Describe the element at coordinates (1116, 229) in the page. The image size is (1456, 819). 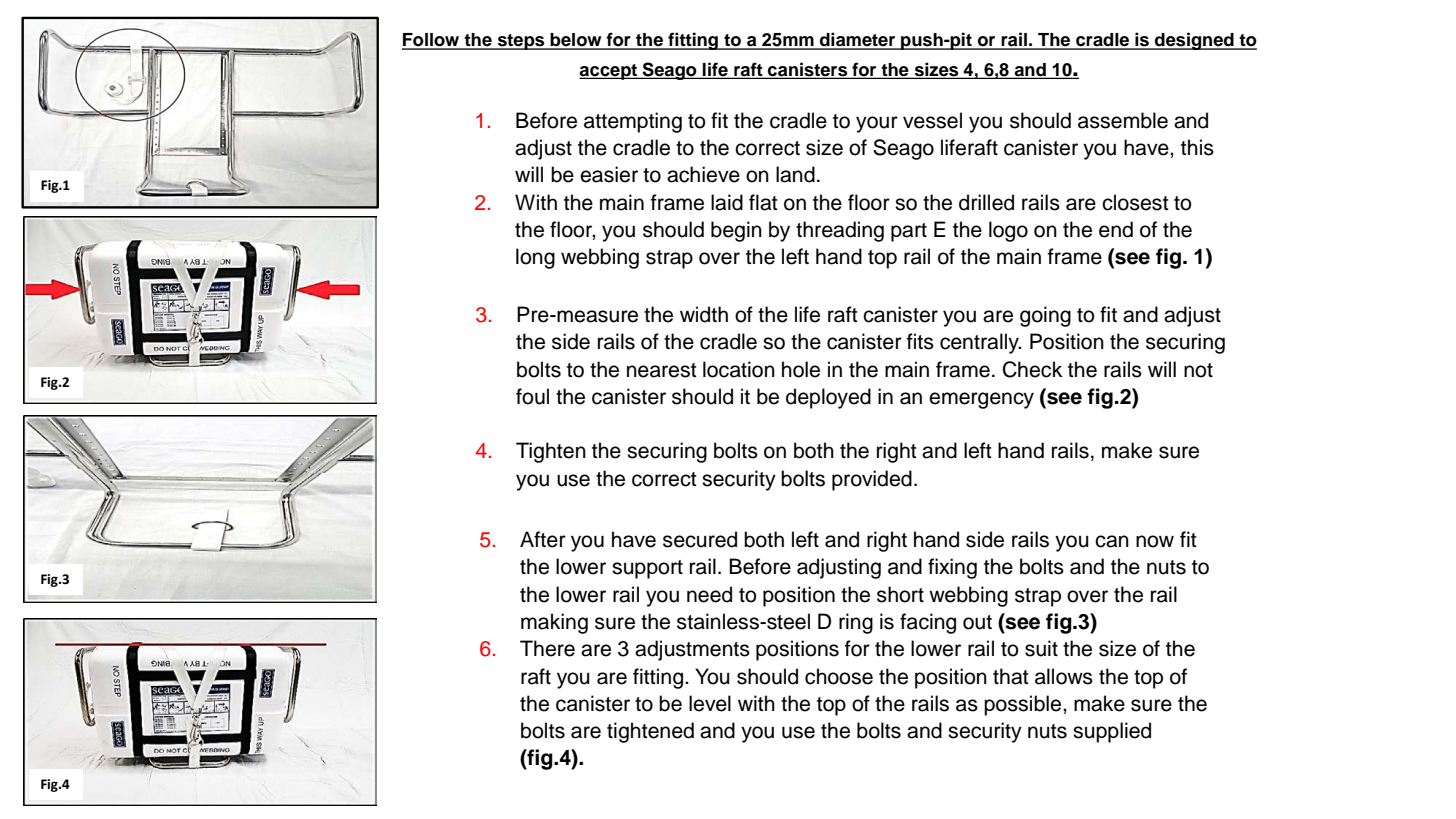
I see `end` at that location.
